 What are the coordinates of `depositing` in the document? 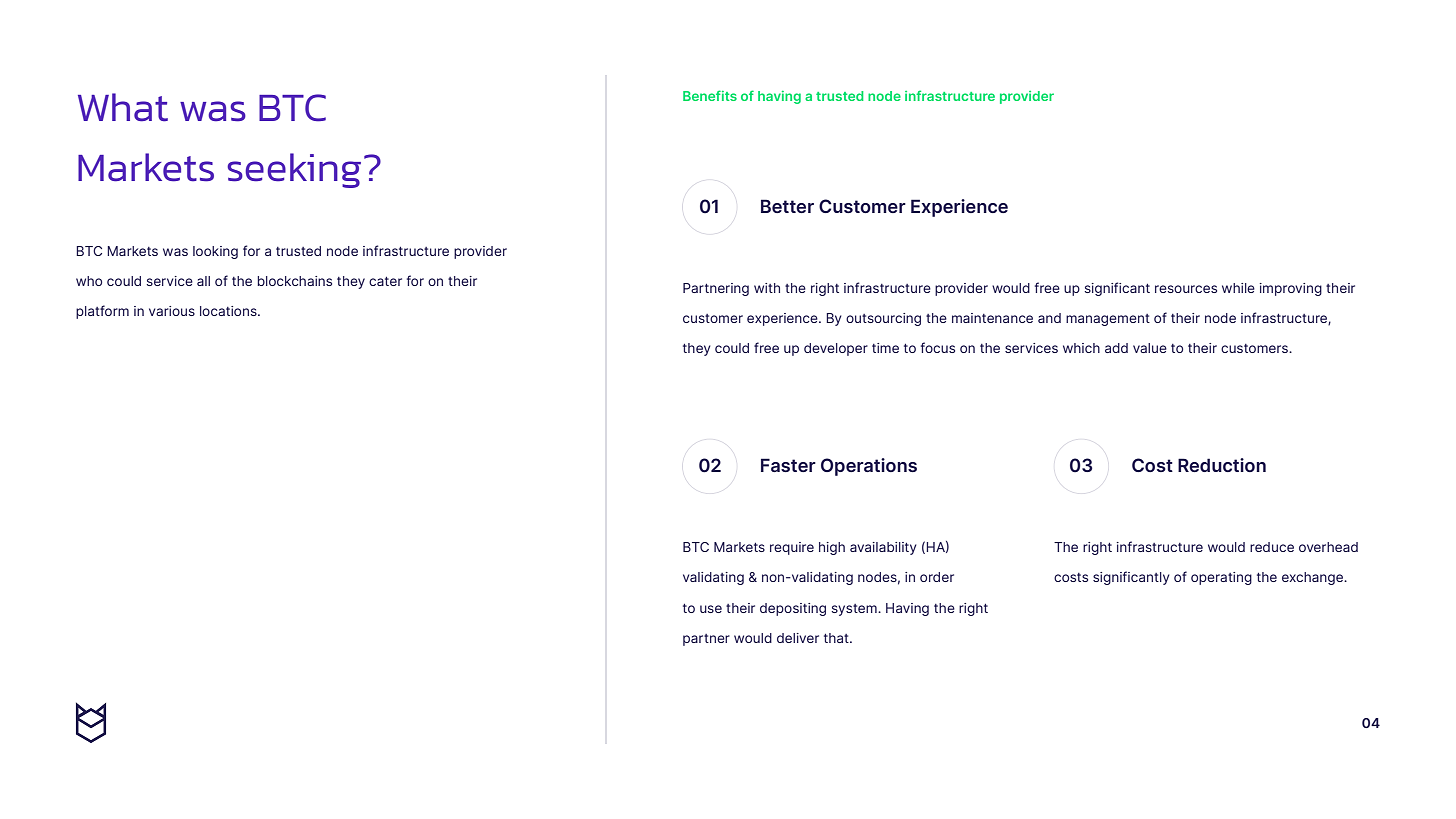 It's located at (793, 609).
